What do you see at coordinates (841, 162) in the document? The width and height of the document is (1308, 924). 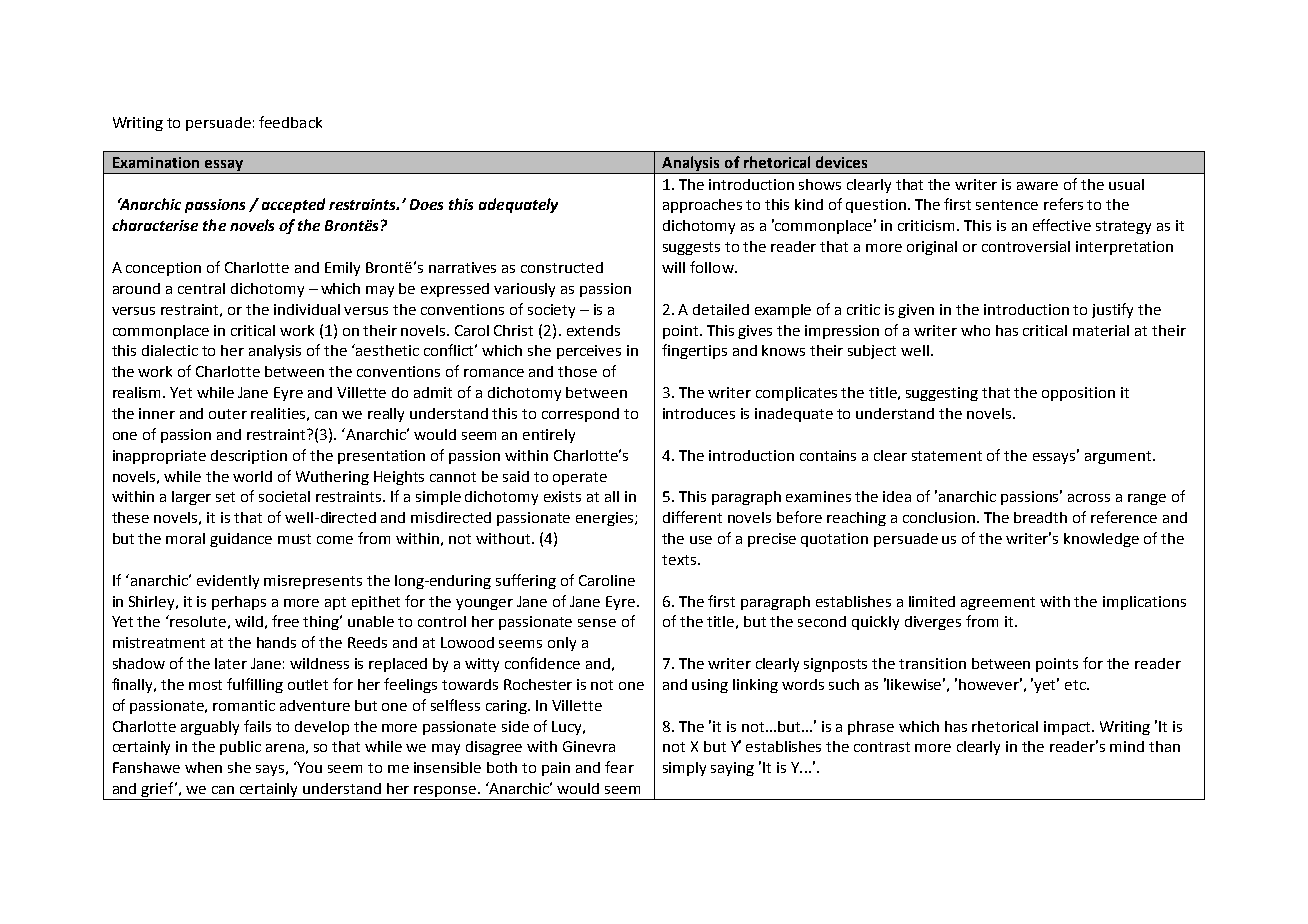 I see `devices` at bounding box center [841, 162].
